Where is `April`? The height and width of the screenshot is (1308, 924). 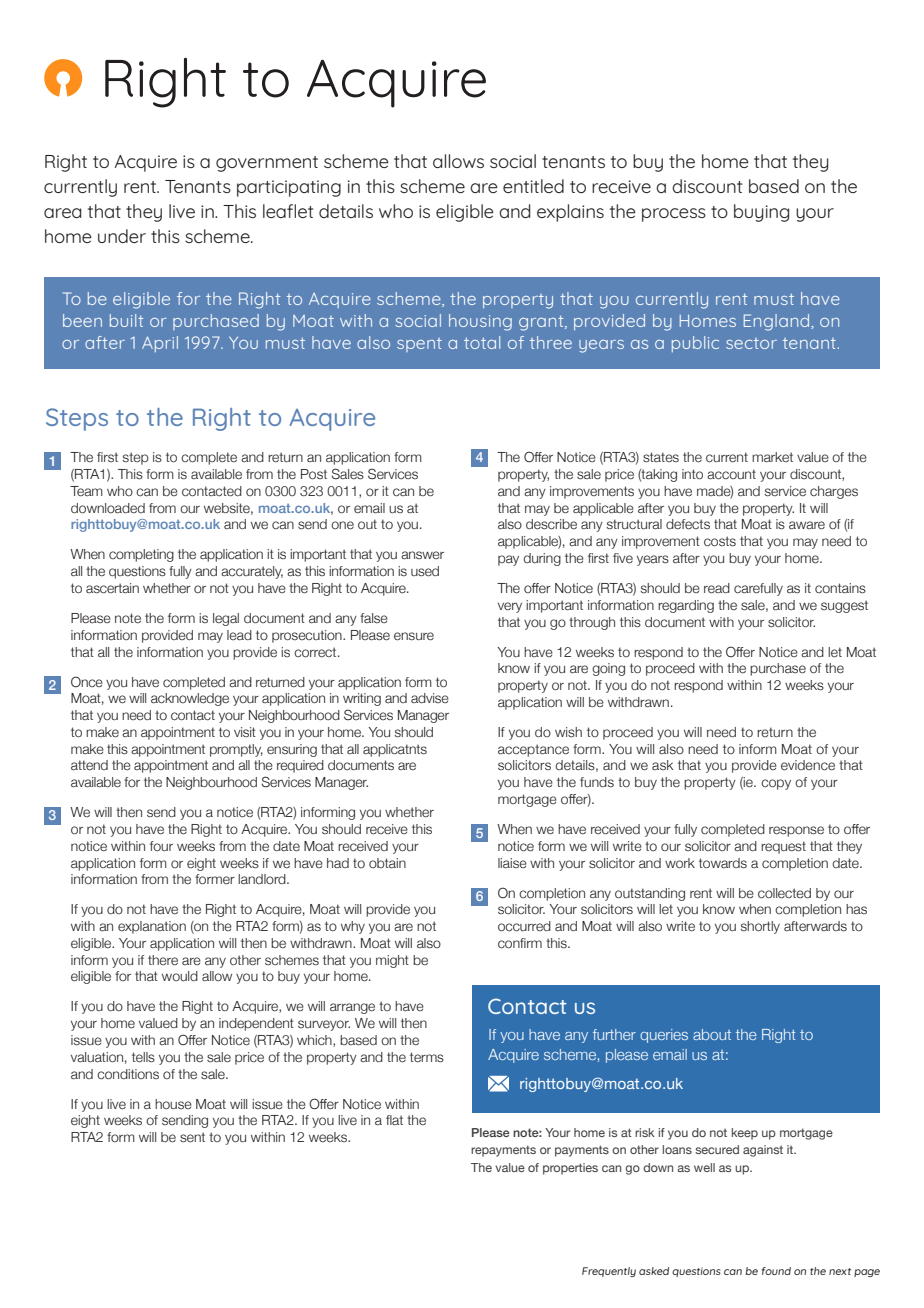
April is located at coordinates (160, 344).
